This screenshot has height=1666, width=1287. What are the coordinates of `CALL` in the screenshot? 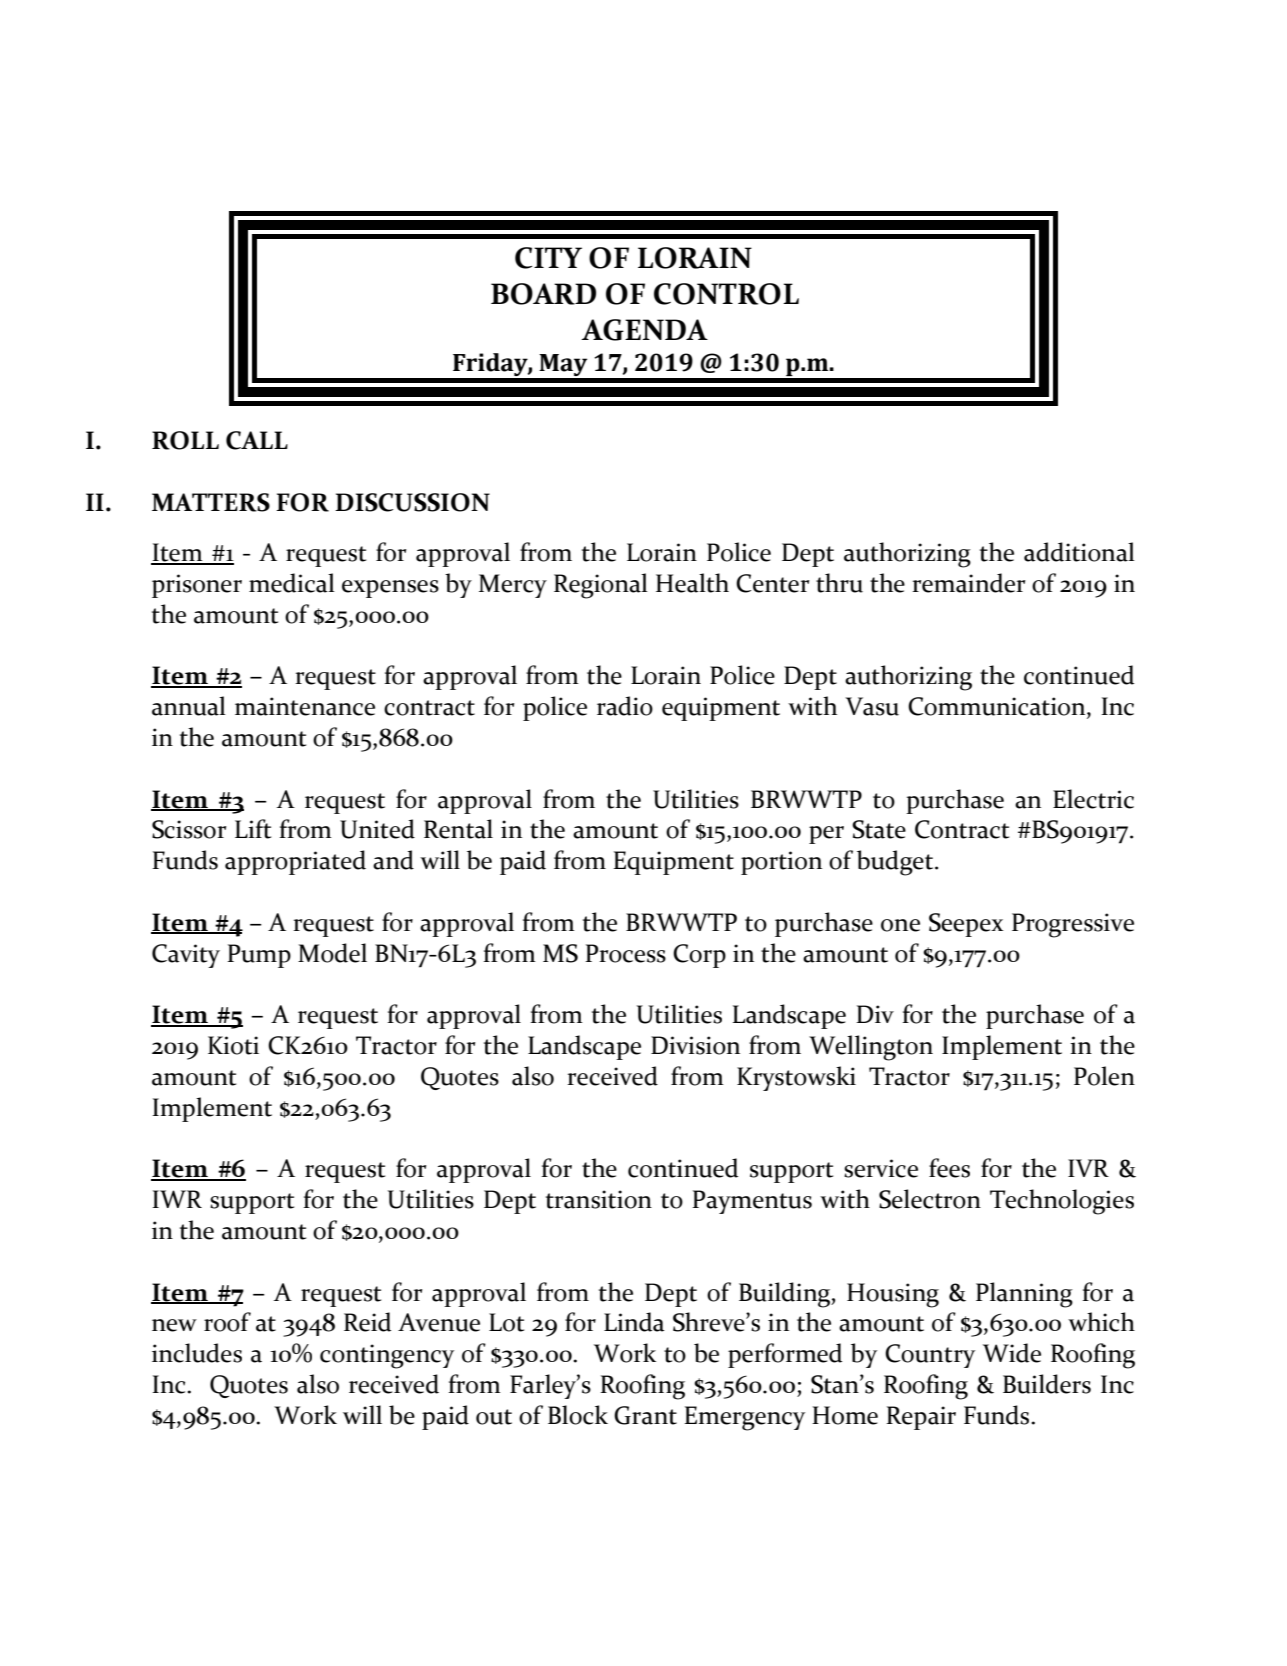 It's located at (257, 440).
